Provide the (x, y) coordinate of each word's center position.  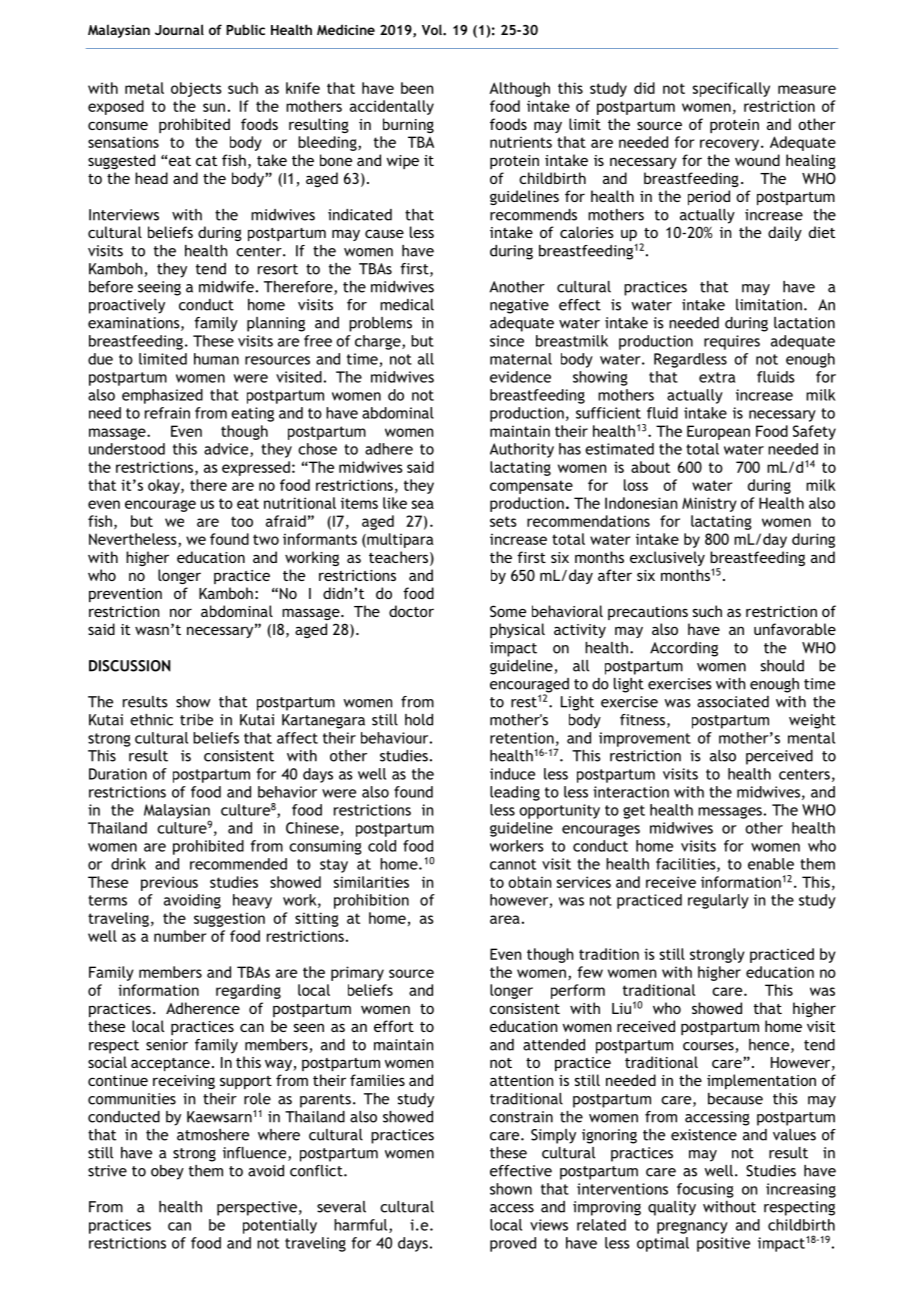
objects (196, 89)
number (180, 936)
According (684, 649)
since (507, 341)
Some (508, 611)
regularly (718, 901)
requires (732, 342)
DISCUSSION (129, 666)
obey (167, 1172)
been (417, 88)
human (216, 359)
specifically (731, 89)
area (505, 919)
